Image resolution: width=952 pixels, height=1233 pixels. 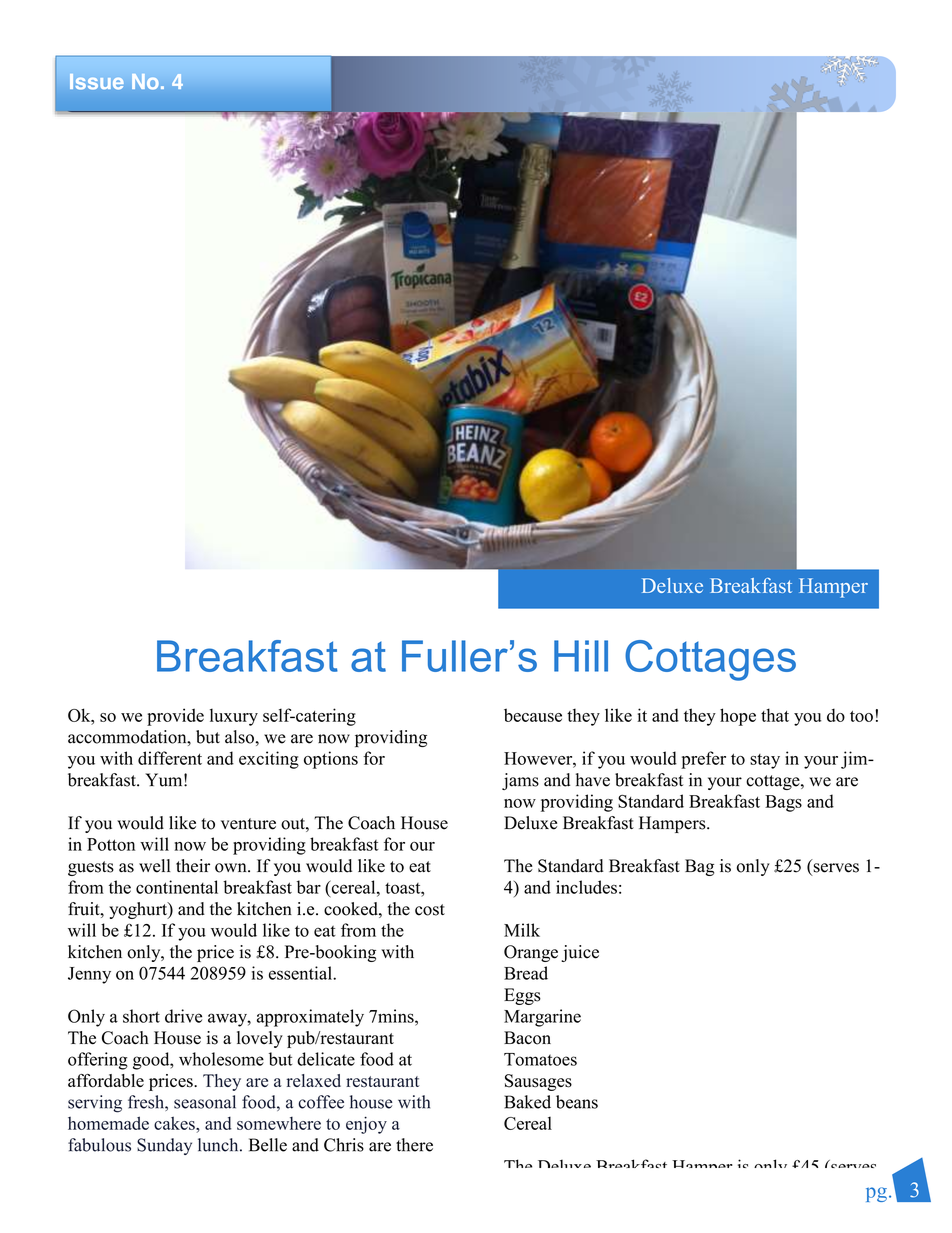 I want to click on drive, so click(x=183, y=1016).
